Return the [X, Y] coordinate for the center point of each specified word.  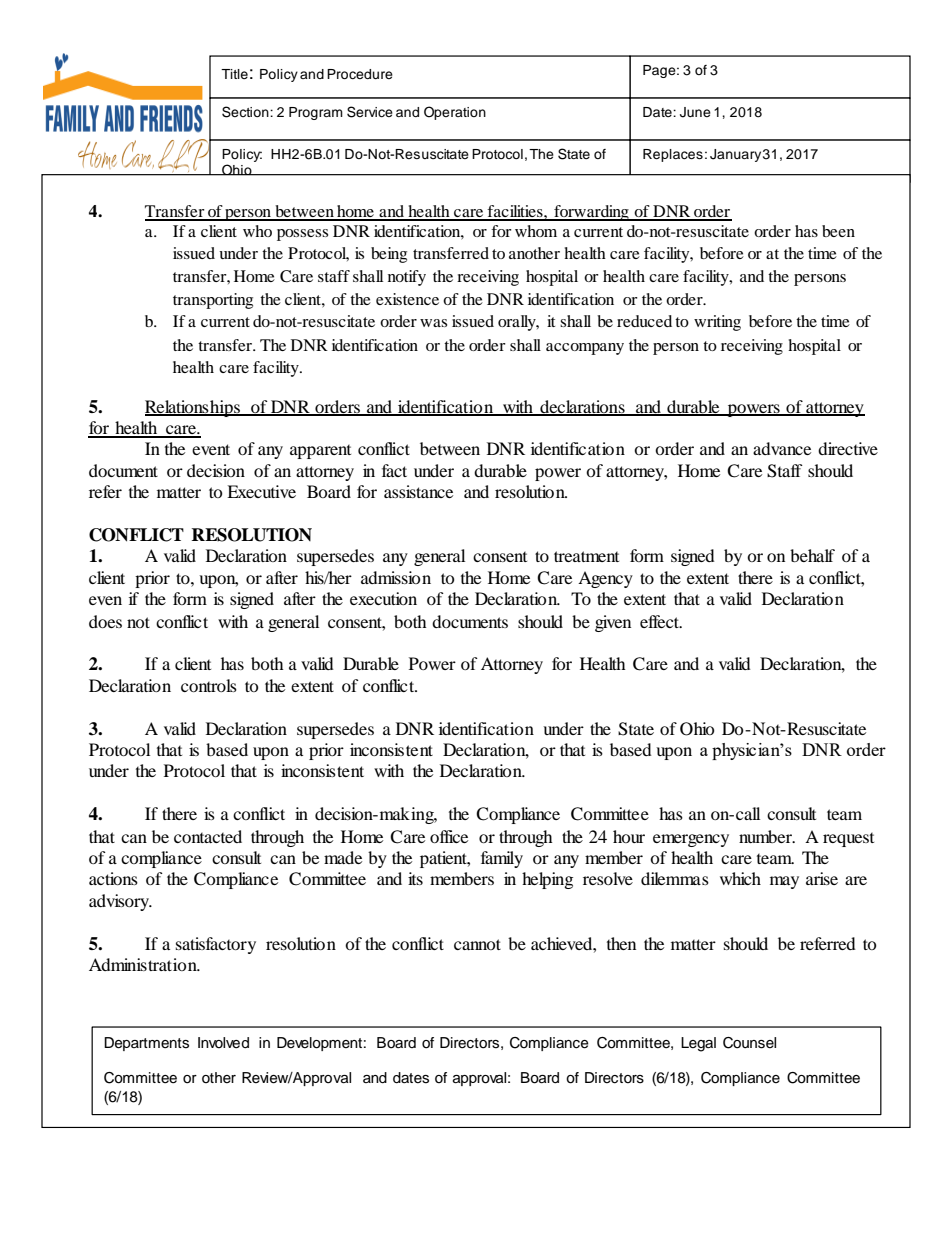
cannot [477, 944]
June [695, 112]
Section [246, 112]
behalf [812, 555]
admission [396, 577]
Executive [261, 491]
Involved [223, 1043]
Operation [455, 113]
